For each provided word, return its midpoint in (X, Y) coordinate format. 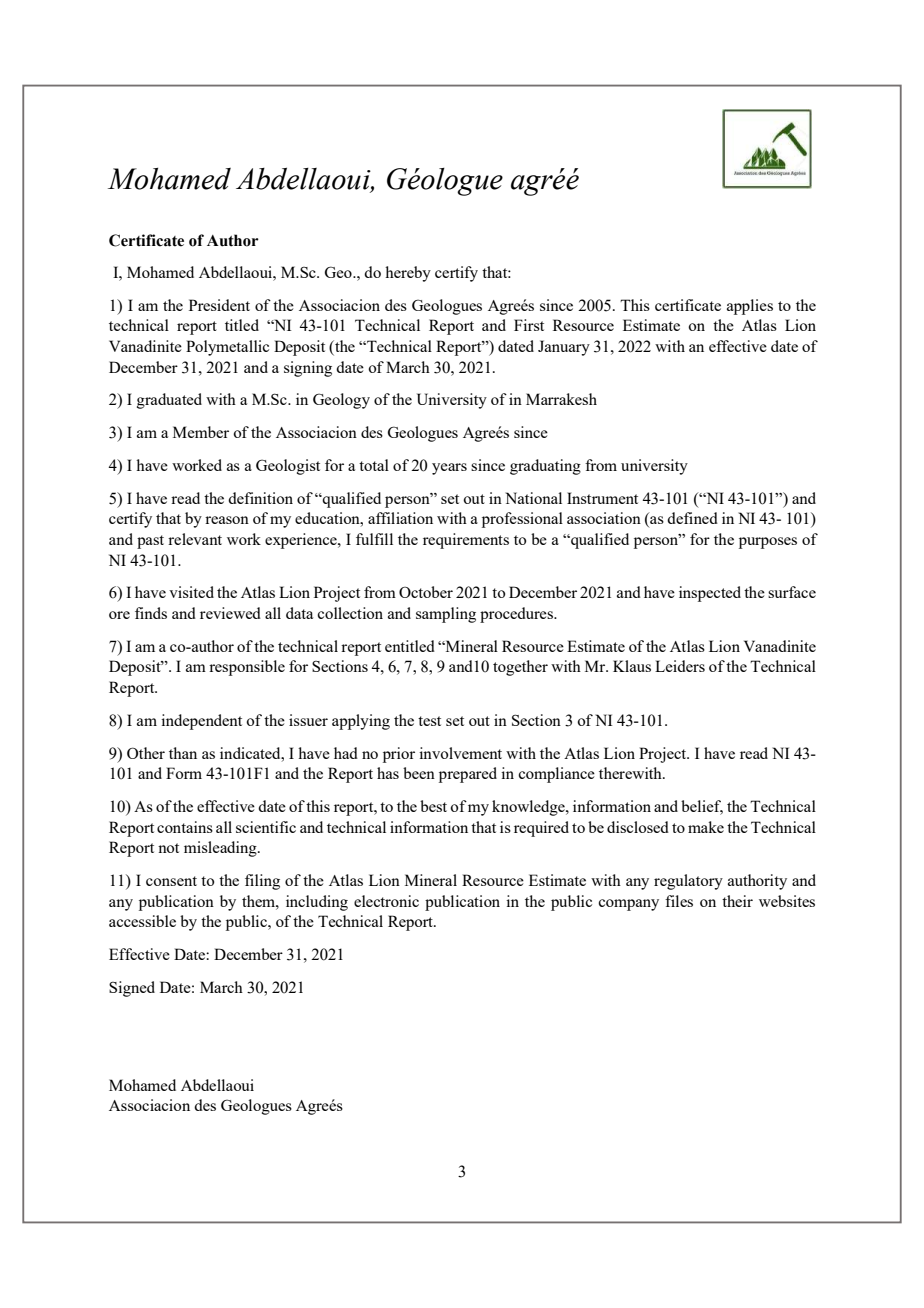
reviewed (230, 613)
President (219, 305)
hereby (408, 274)
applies (750, 307)
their (737, 901)
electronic (386, 901)
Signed (132, 989)
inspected (710, 594)
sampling (446, 615)
